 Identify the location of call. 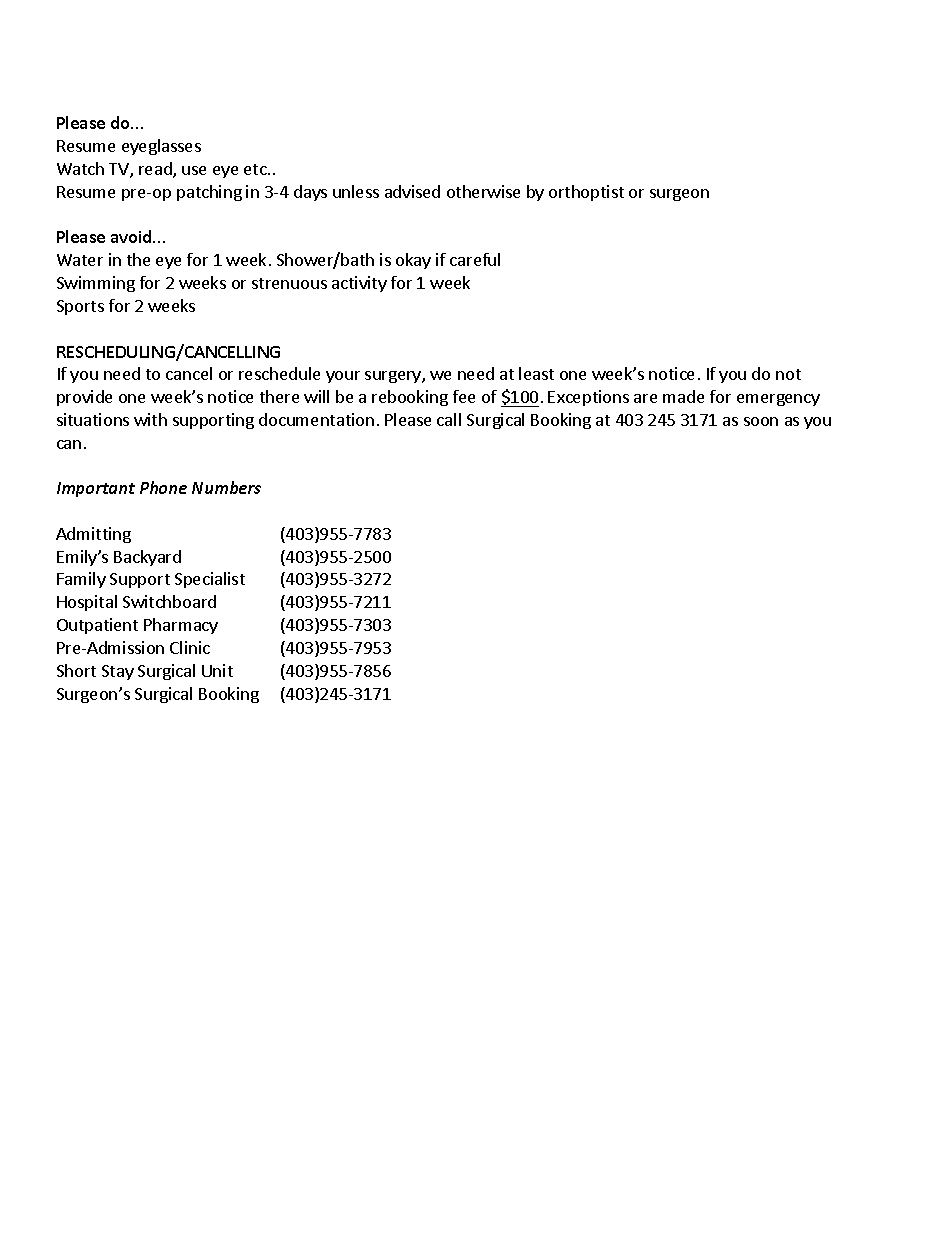
(449, 419).
